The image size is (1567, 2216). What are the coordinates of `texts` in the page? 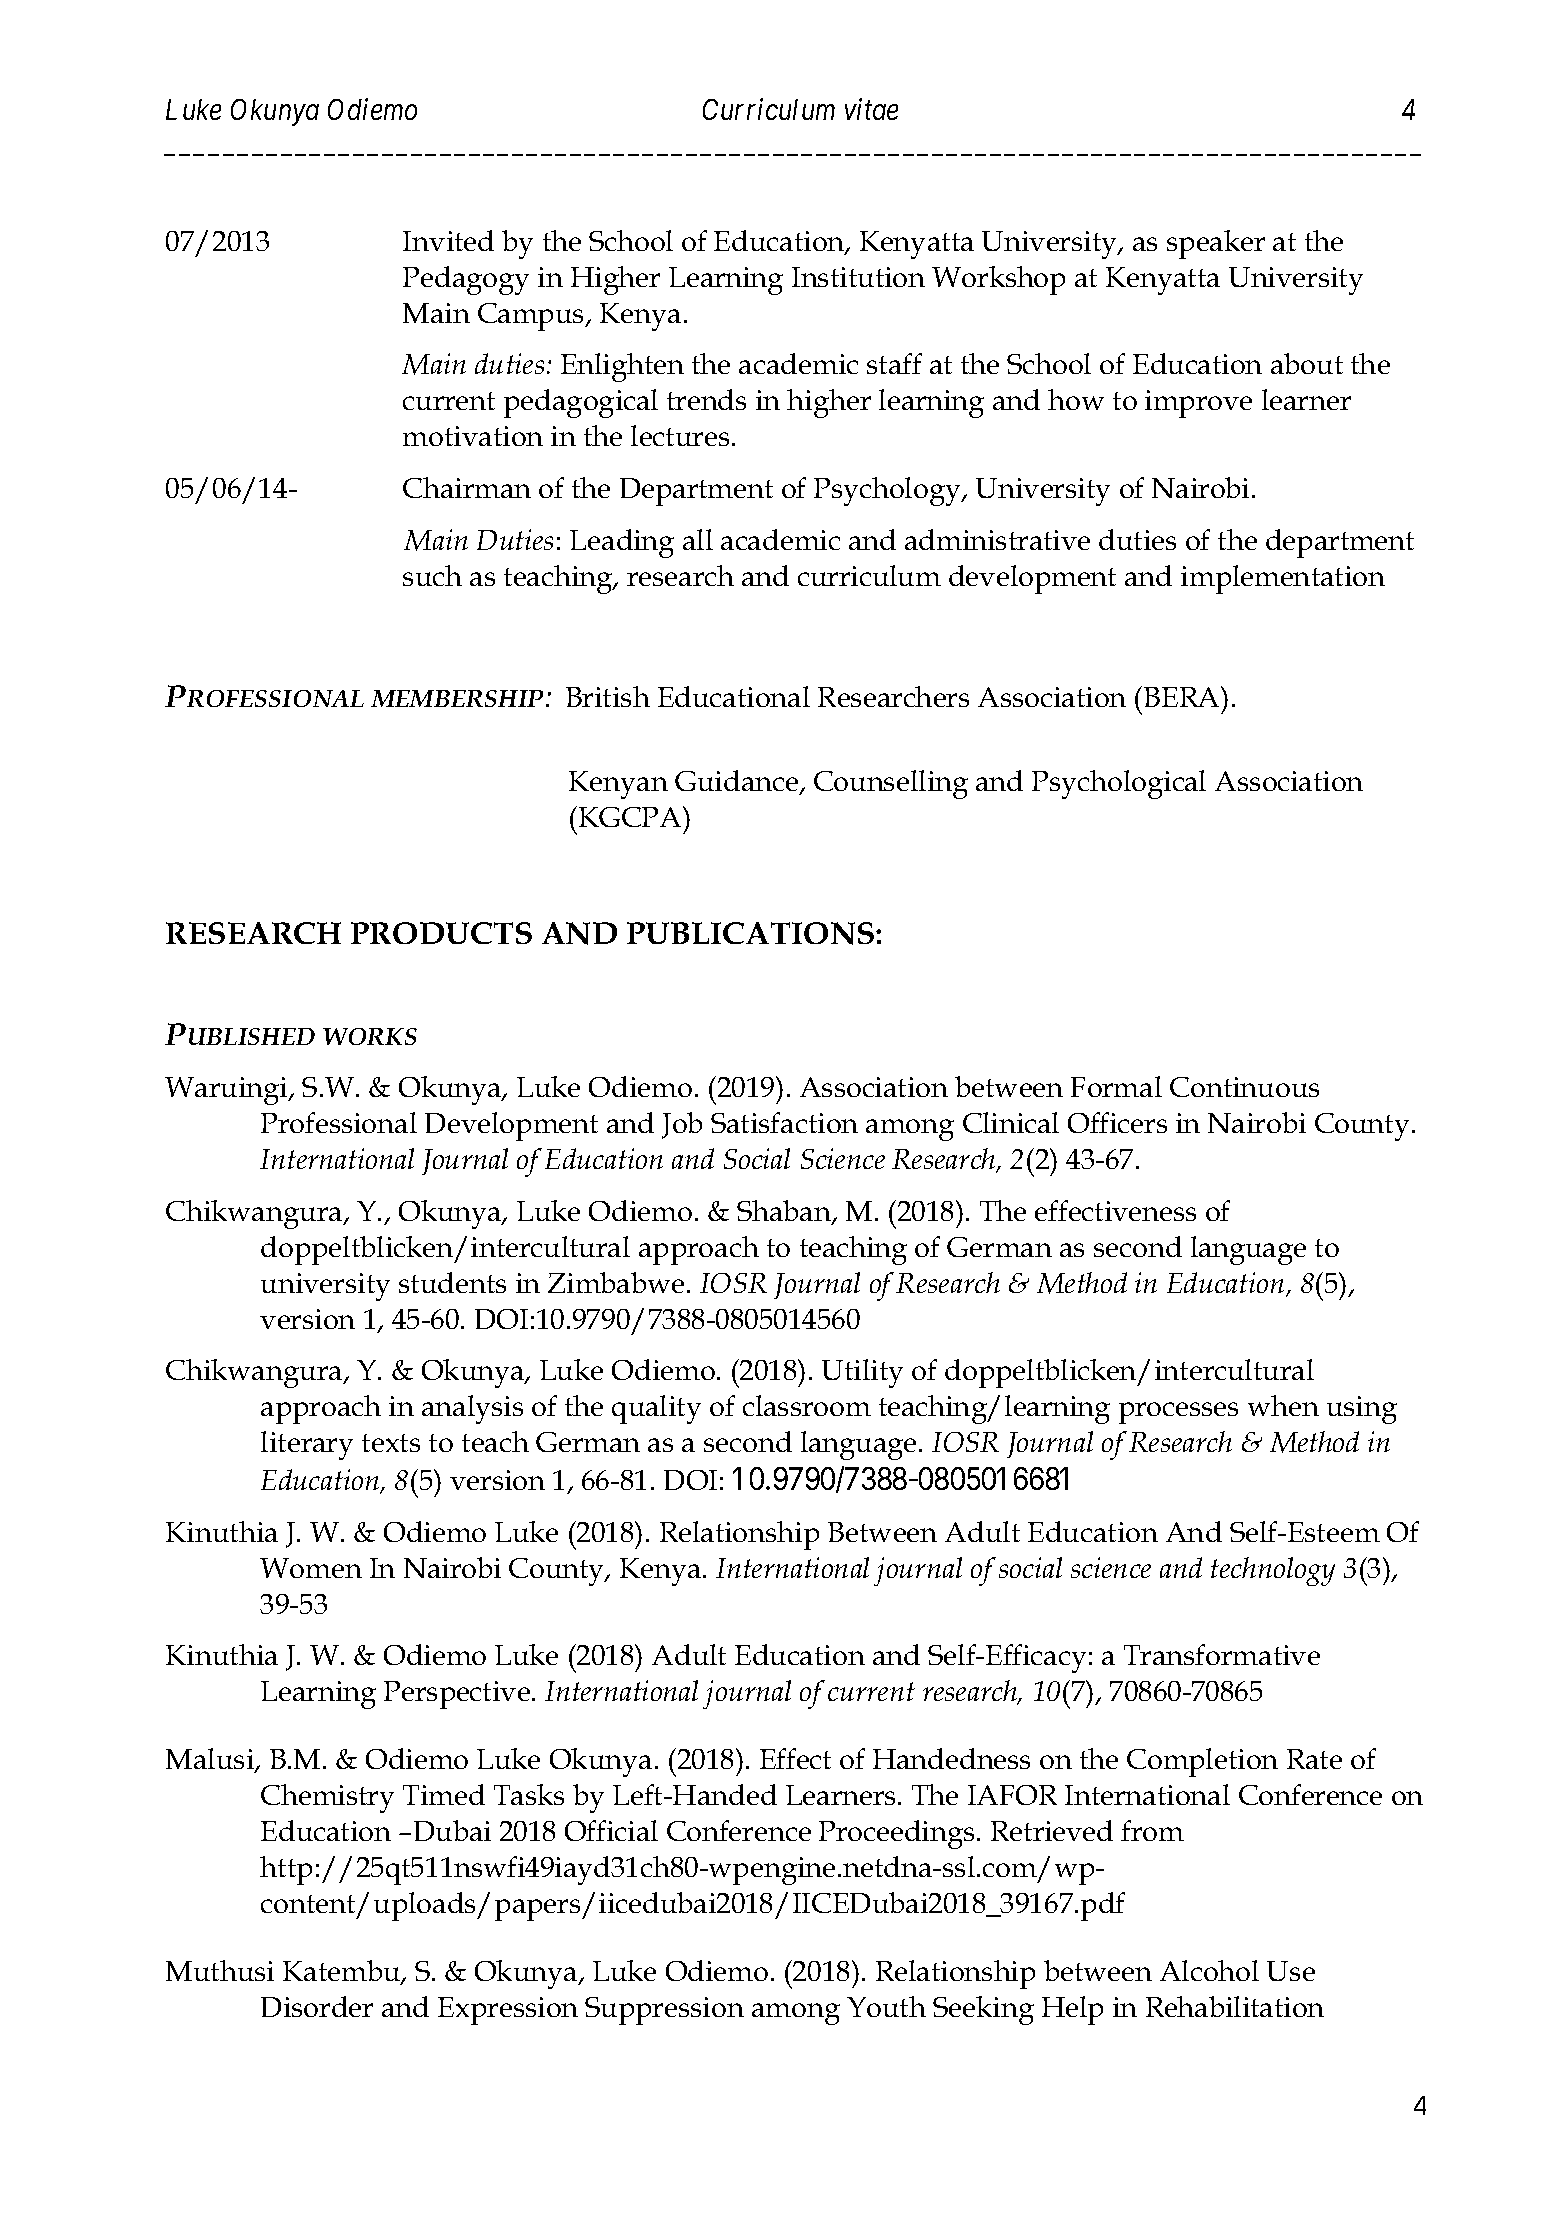 It's located at (391, 1443).
